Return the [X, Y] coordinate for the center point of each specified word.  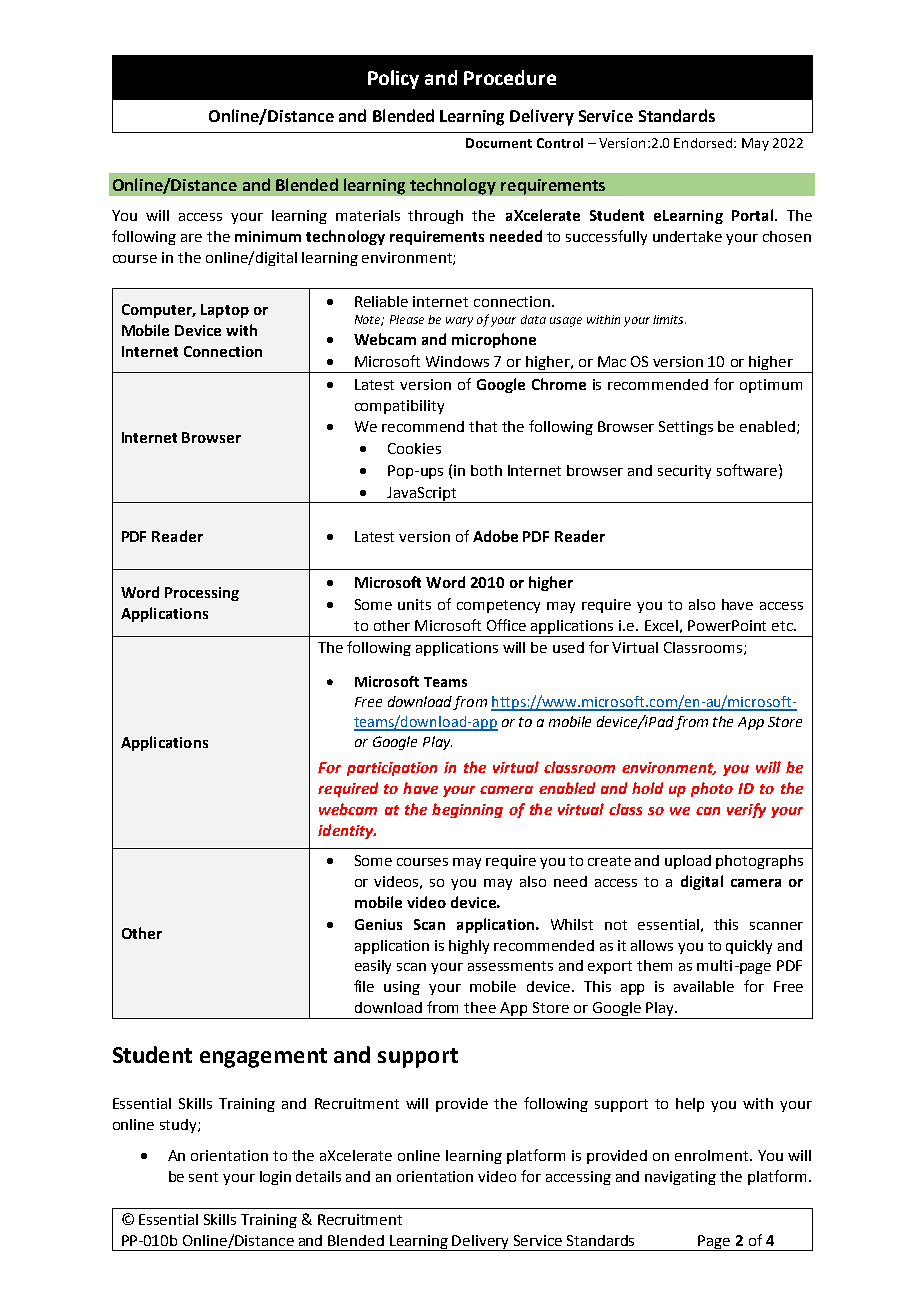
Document [499, 143]
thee [480, 1007]
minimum [268, 236]
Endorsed [704, 143]
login [275, 1178]
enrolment [713, 1155]
